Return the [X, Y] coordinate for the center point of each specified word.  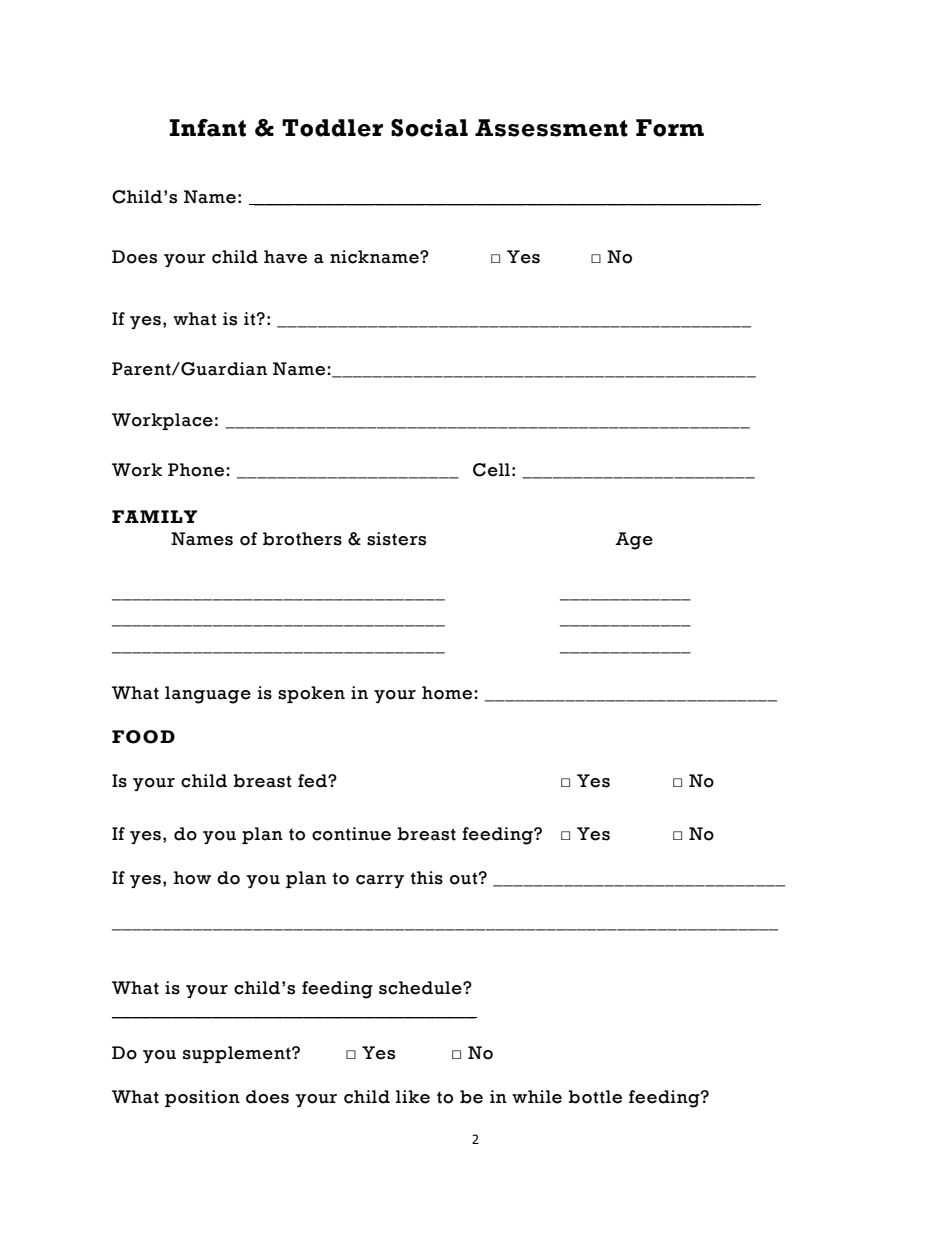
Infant [207, 128]
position [202, 1098]
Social [429, 128]
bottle [595, 1097]
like [413, 1097]
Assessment [551, 128]
